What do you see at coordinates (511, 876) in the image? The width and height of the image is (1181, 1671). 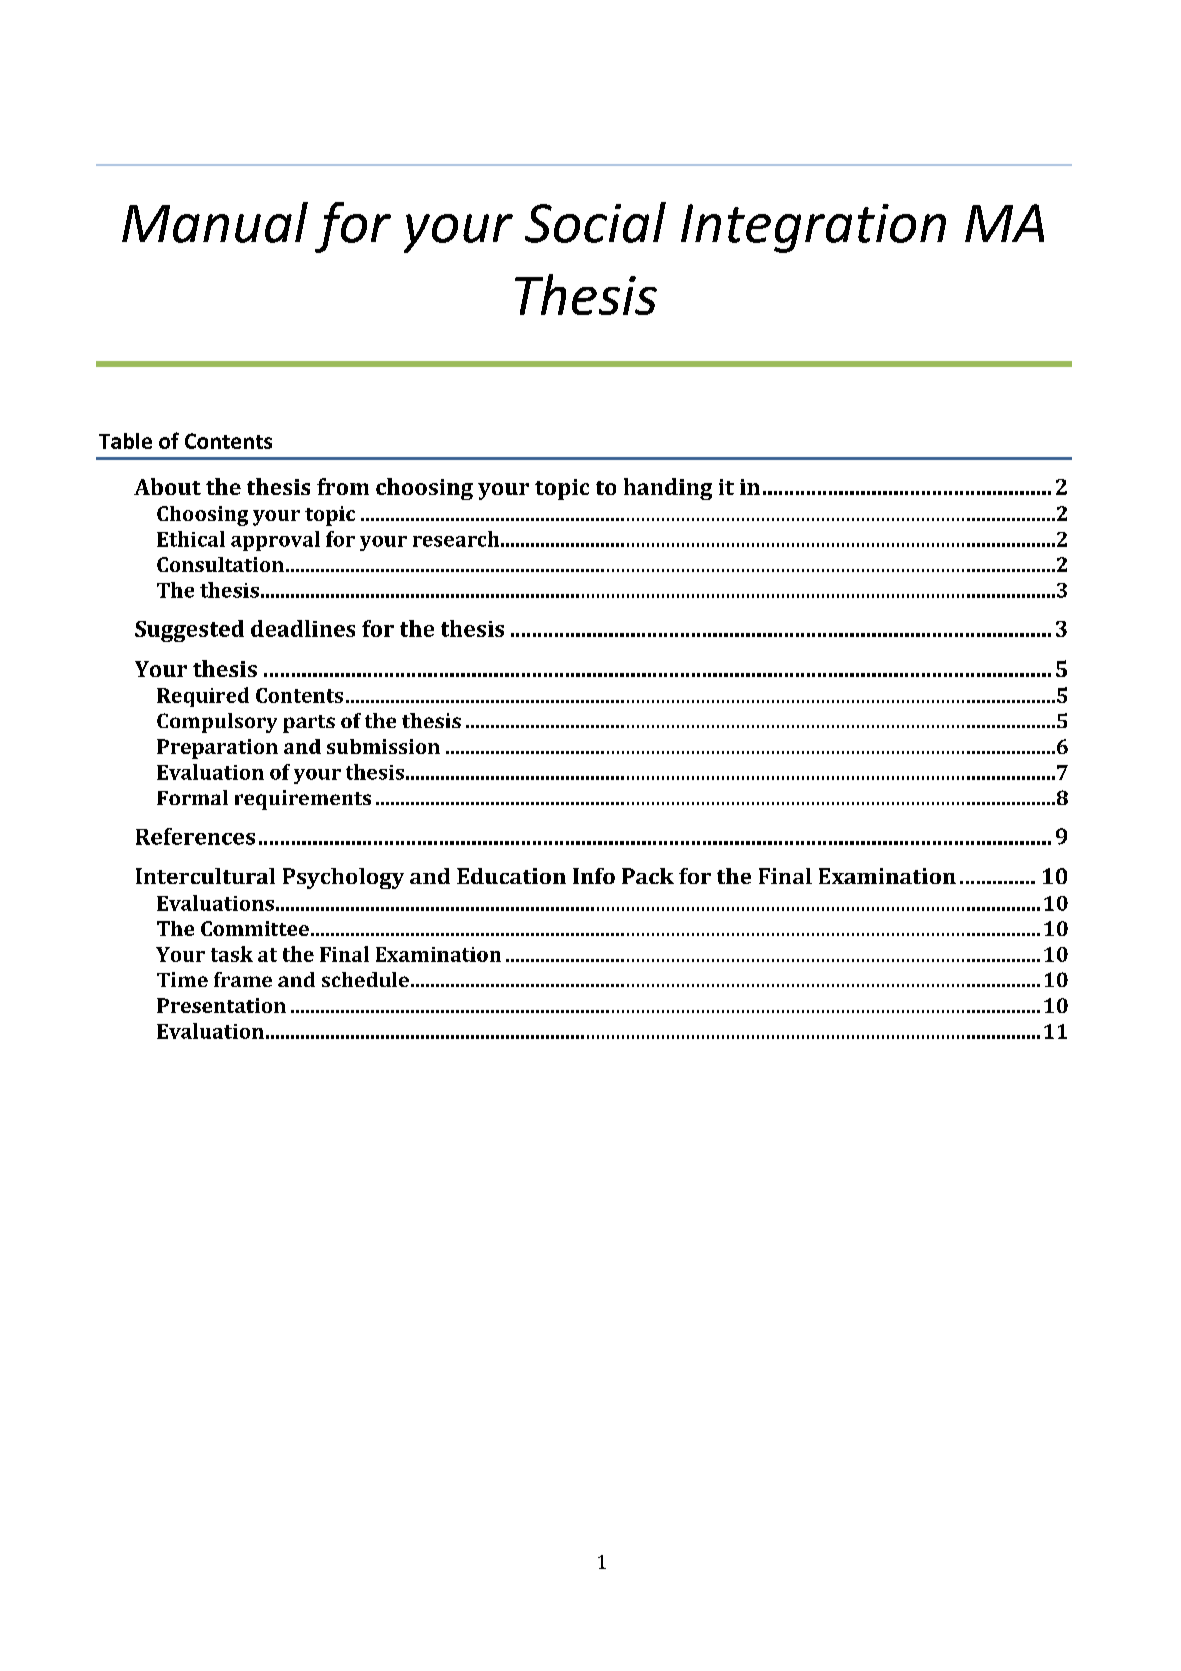 I see `Education` at bounding box center [511, 876].
